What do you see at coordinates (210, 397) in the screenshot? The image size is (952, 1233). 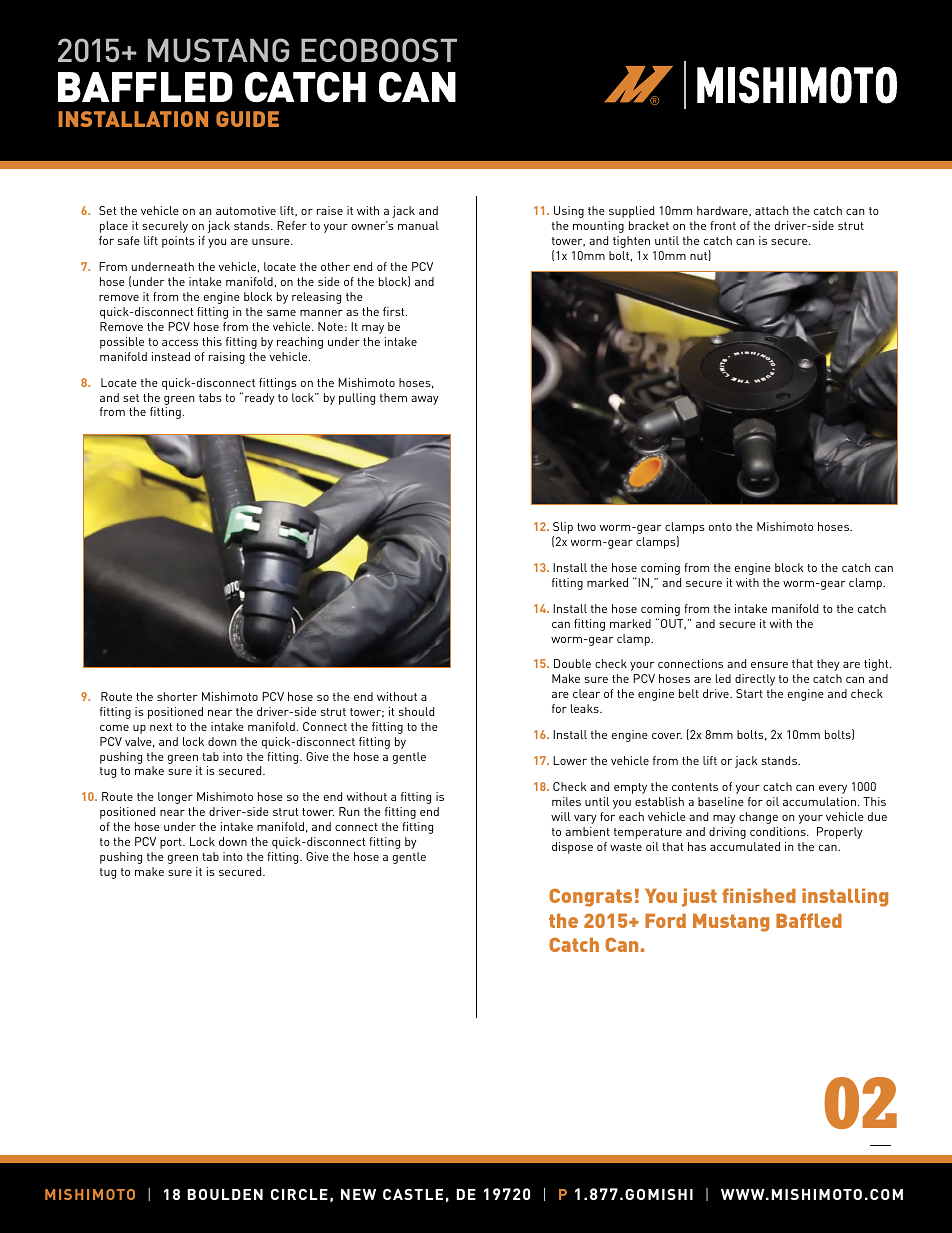 I see `tabs` at bounding box center [210, 397].
